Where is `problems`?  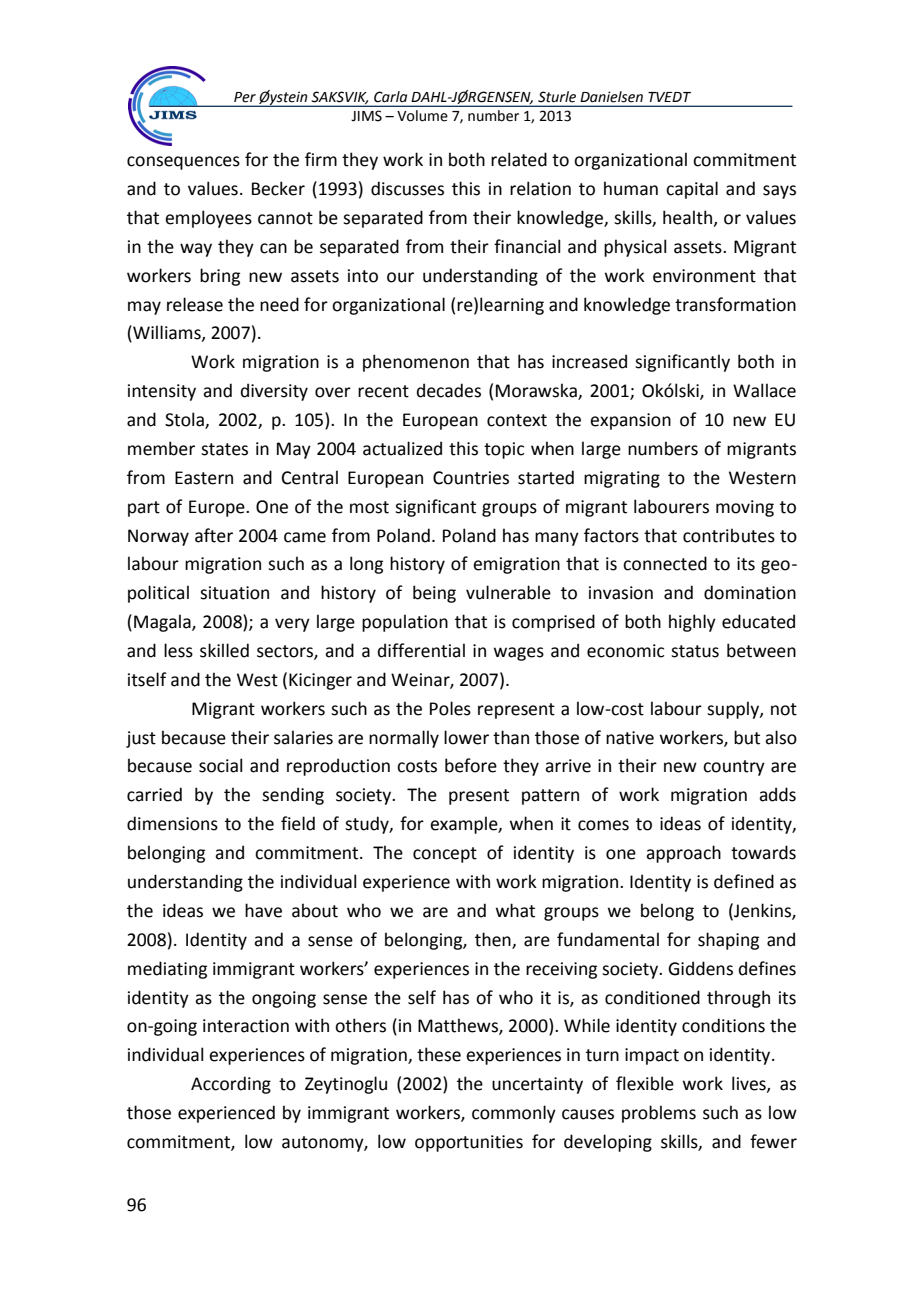
problems is located at coordinates (659, 1114).
